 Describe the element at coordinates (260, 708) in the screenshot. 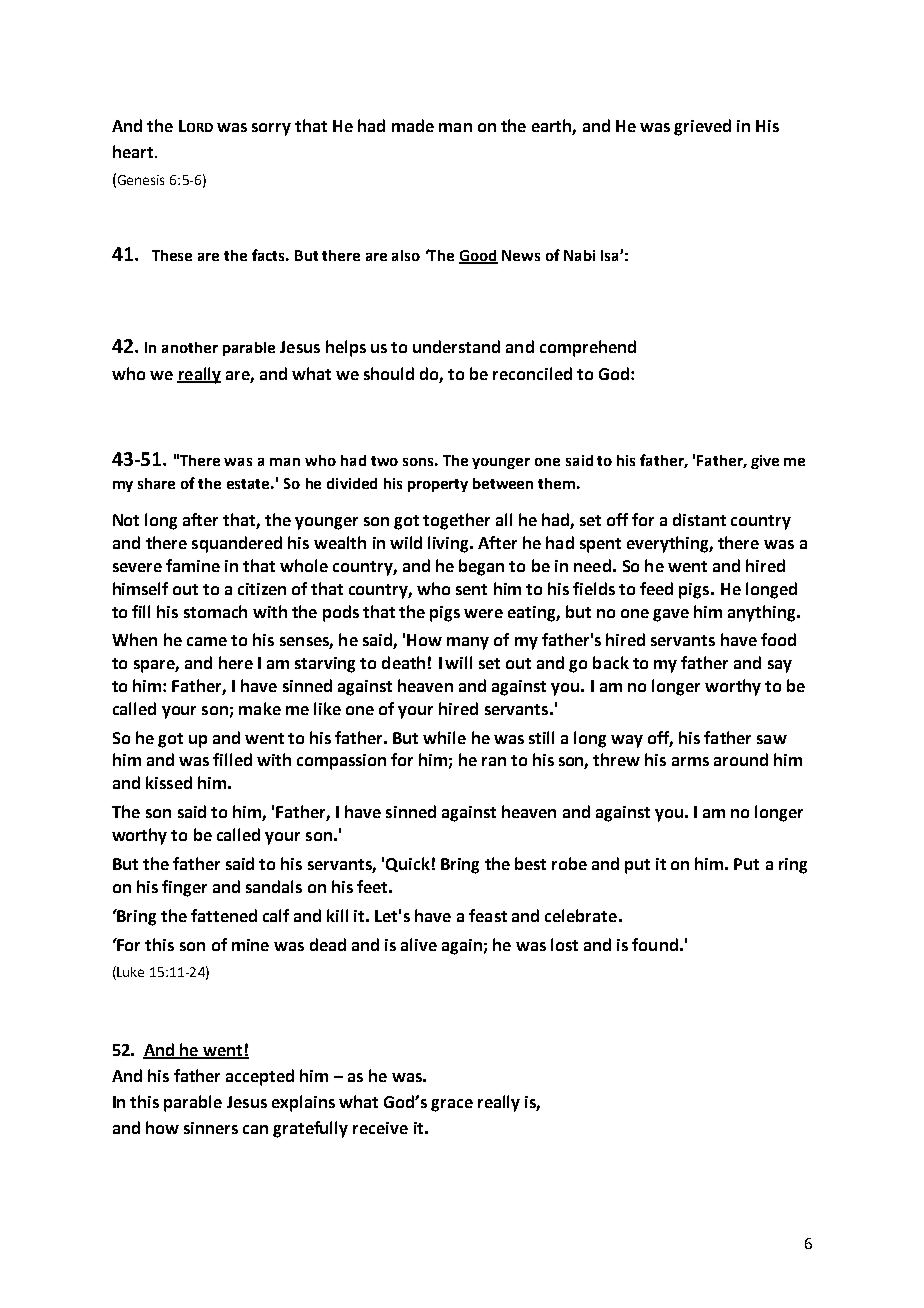

I see `make` at that location.
